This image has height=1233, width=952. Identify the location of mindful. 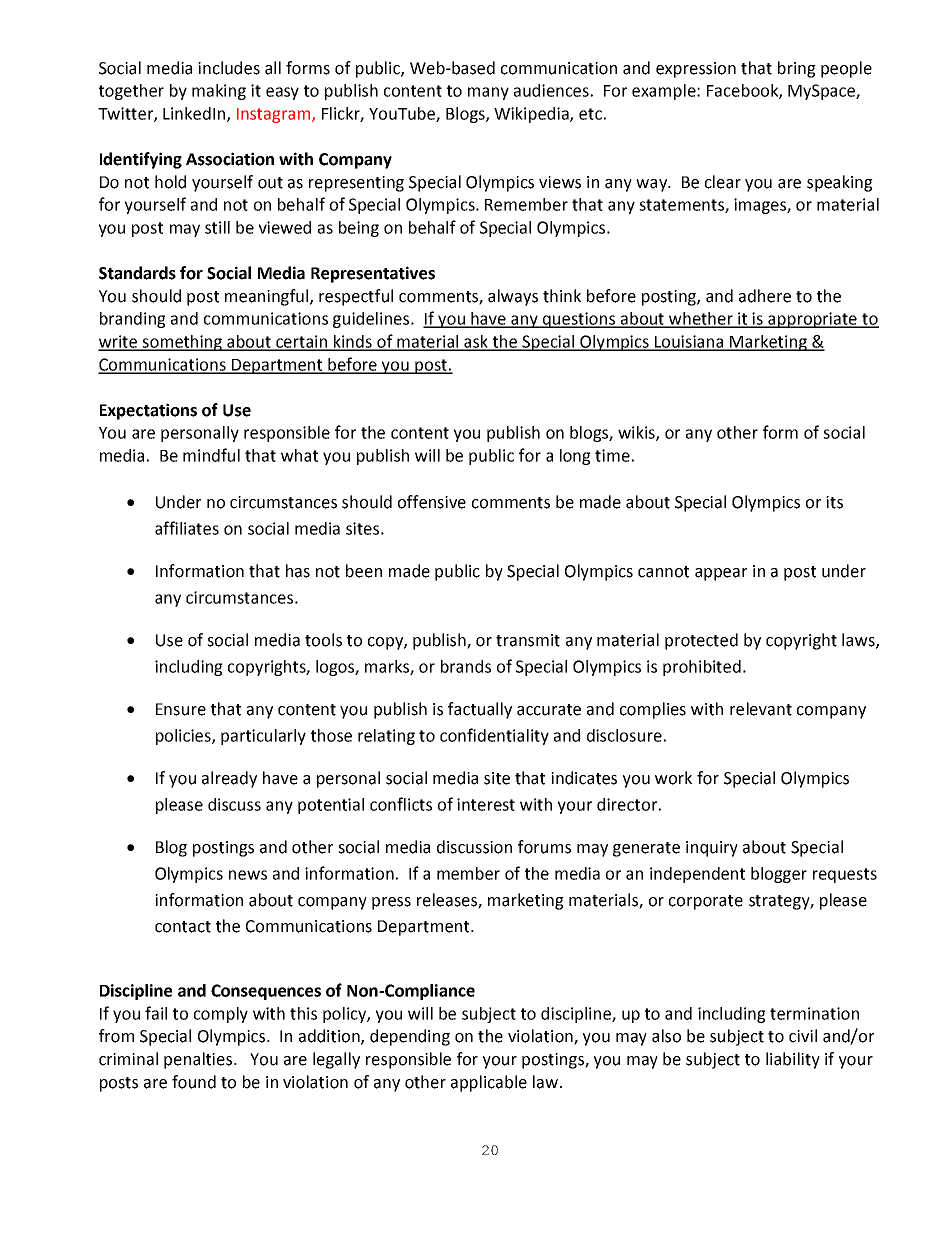
(211, 455).
